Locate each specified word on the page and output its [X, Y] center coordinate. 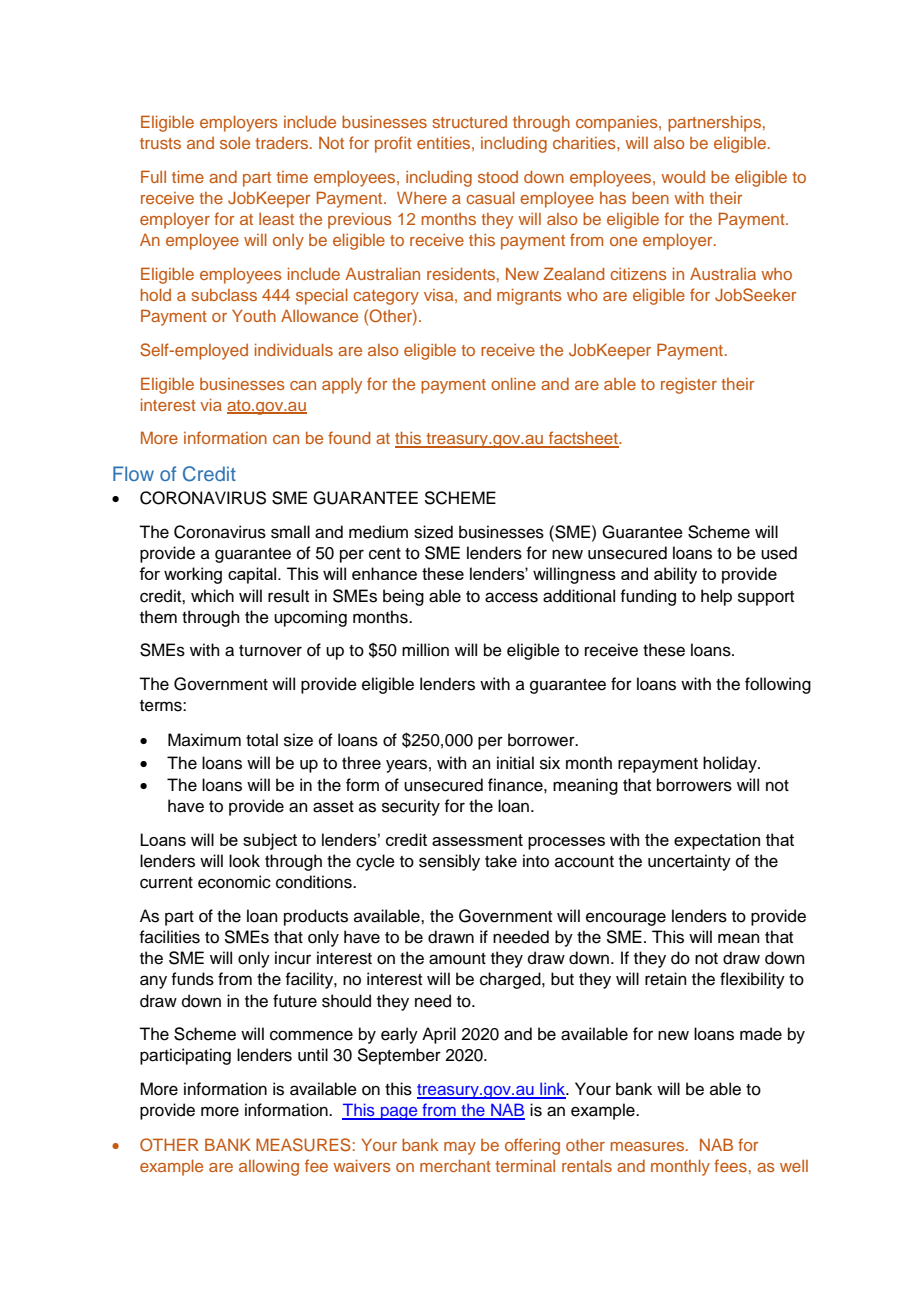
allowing [269, 1167]
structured [470, 122]
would [683, 176]
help [716, 597]
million [425, 650]
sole [235, 143]
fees [730, 1165]
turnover [270, 651]
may [460, 1148]
